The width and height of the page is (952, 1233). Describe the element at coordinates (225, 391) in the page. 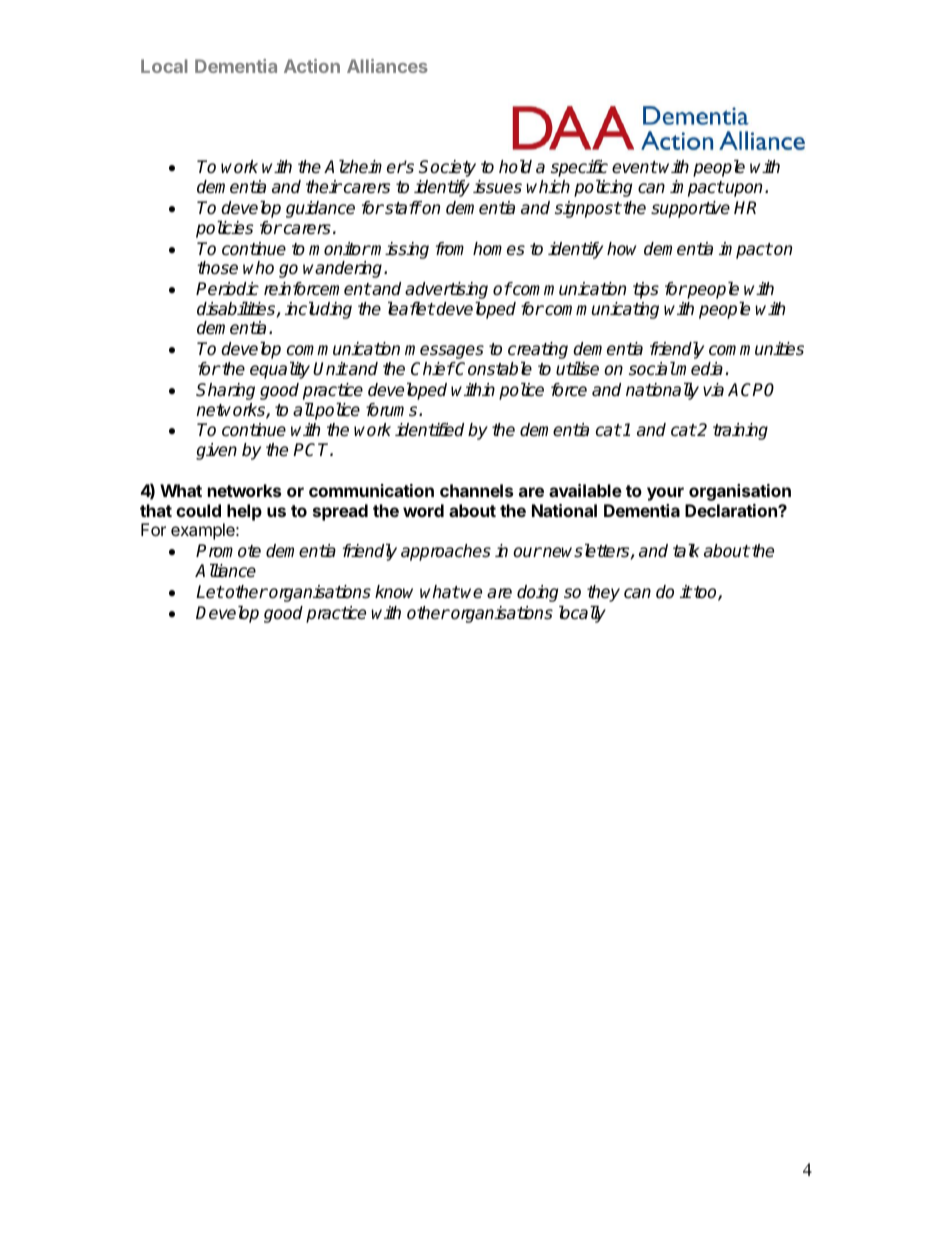

I see `Sharing` at that location.
